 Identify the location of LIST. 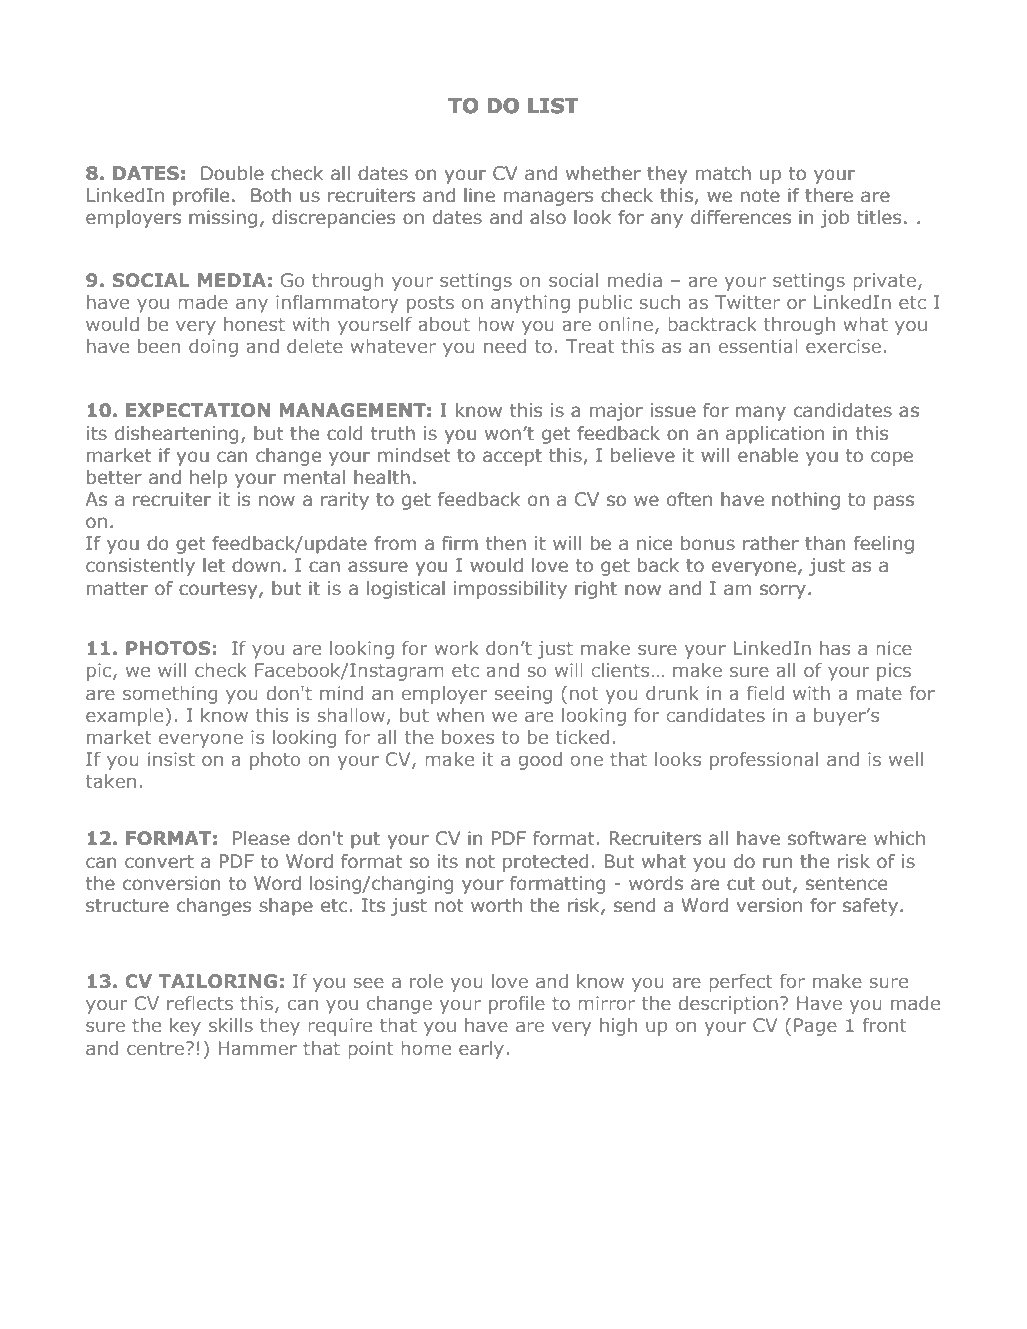
(553, 106).
